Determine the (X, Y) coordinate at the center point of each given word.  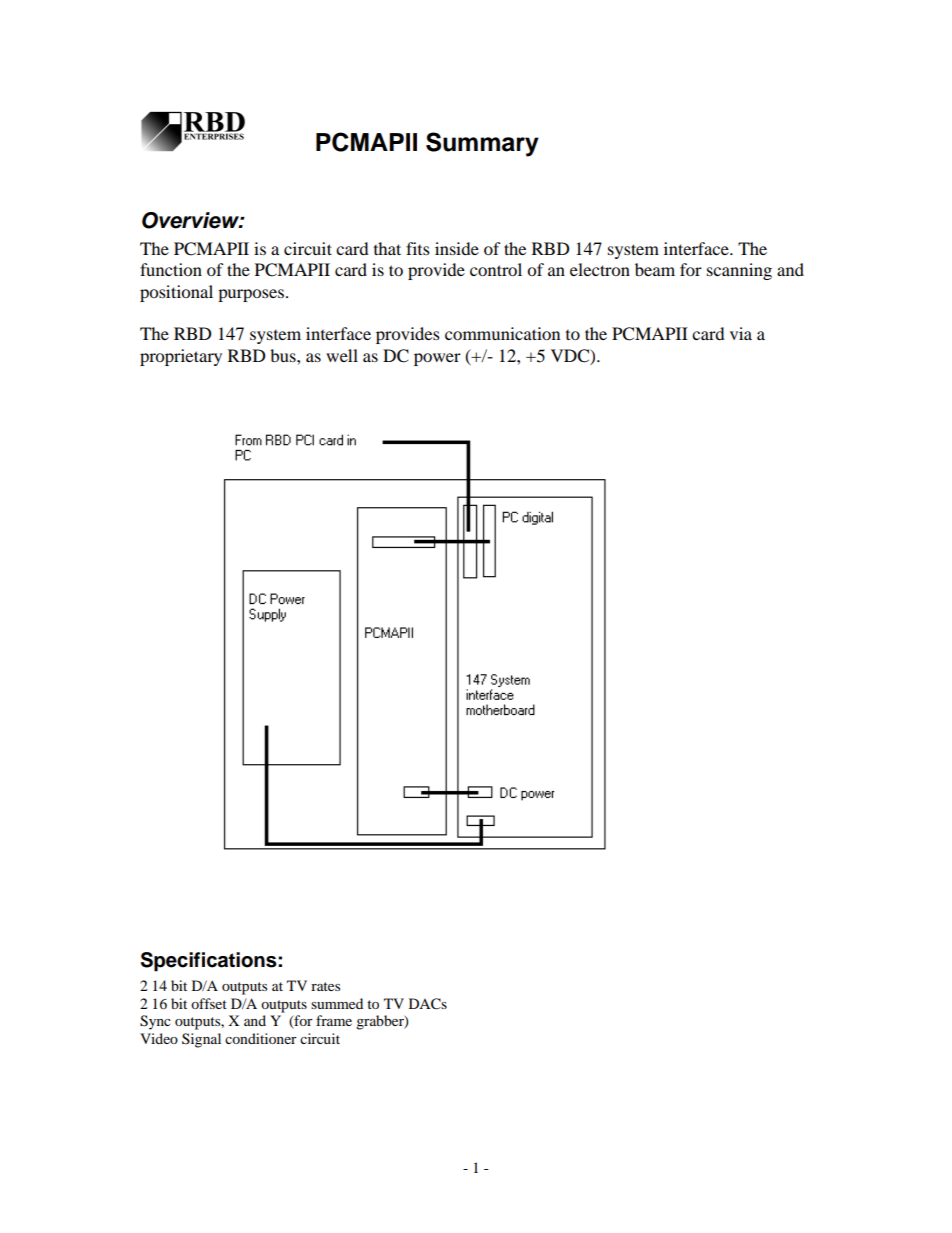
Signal (201, 1040)
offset (209, 1003)
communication (502, 333)
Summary (482, 144)
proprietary (181, 357)
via (741, 333)
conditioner (261, 1038)
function (171, 269)
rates (325, 986)
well (342, 355)
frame (334, 1020)
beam (655, 269)
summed (337, 1003)
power (437, 359)
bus (284, 355)
